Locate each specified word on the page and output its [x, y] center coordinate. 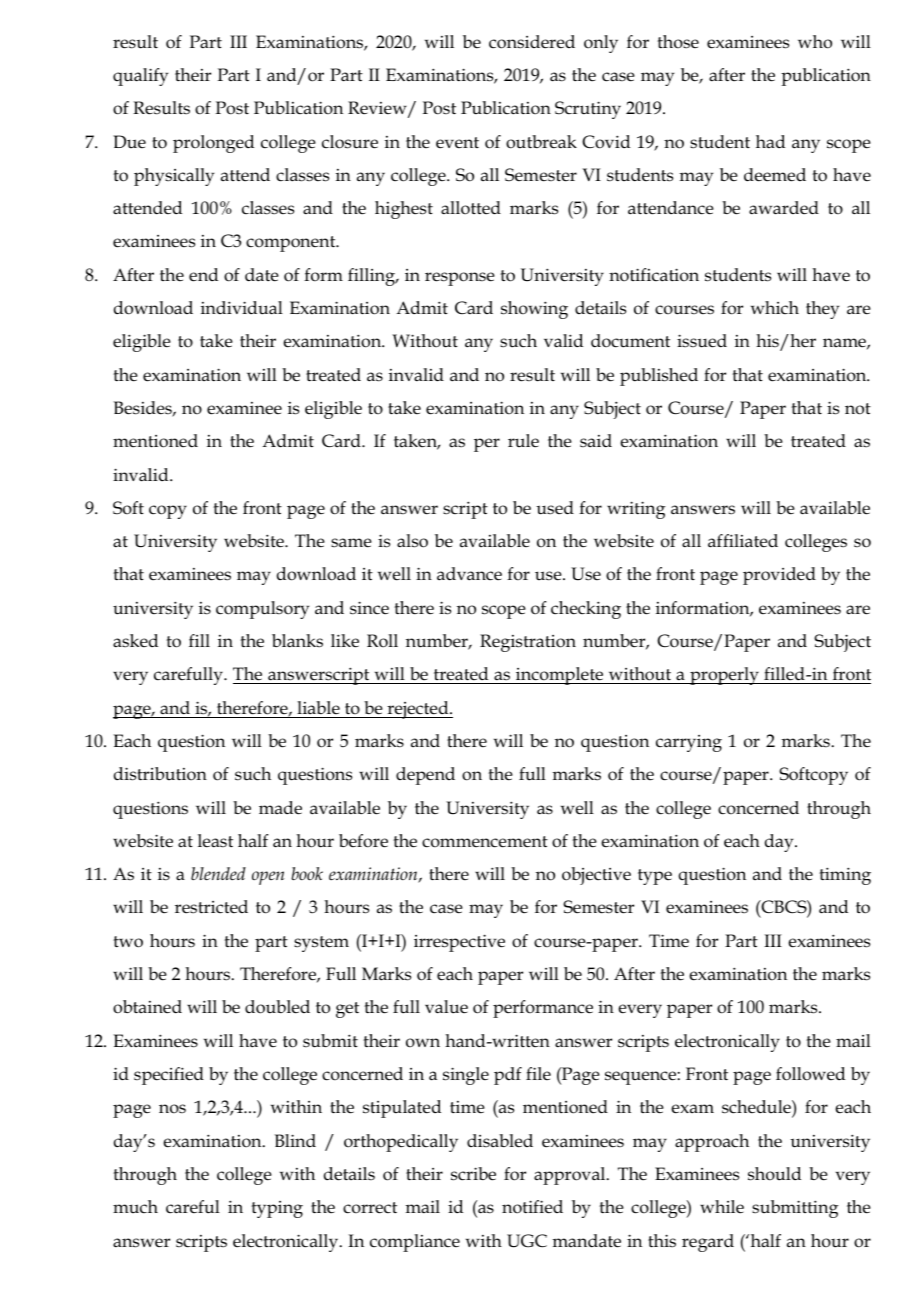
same [351, 543]
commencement [485, 842]
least [215, 841]
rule [523, 441]
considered [532, 42]
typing [277, 1209]
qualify [140, 77]
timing [845, 876]
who [815, 42]
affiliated [743, 541]
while [722, 1207]
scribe [473, 1174]
